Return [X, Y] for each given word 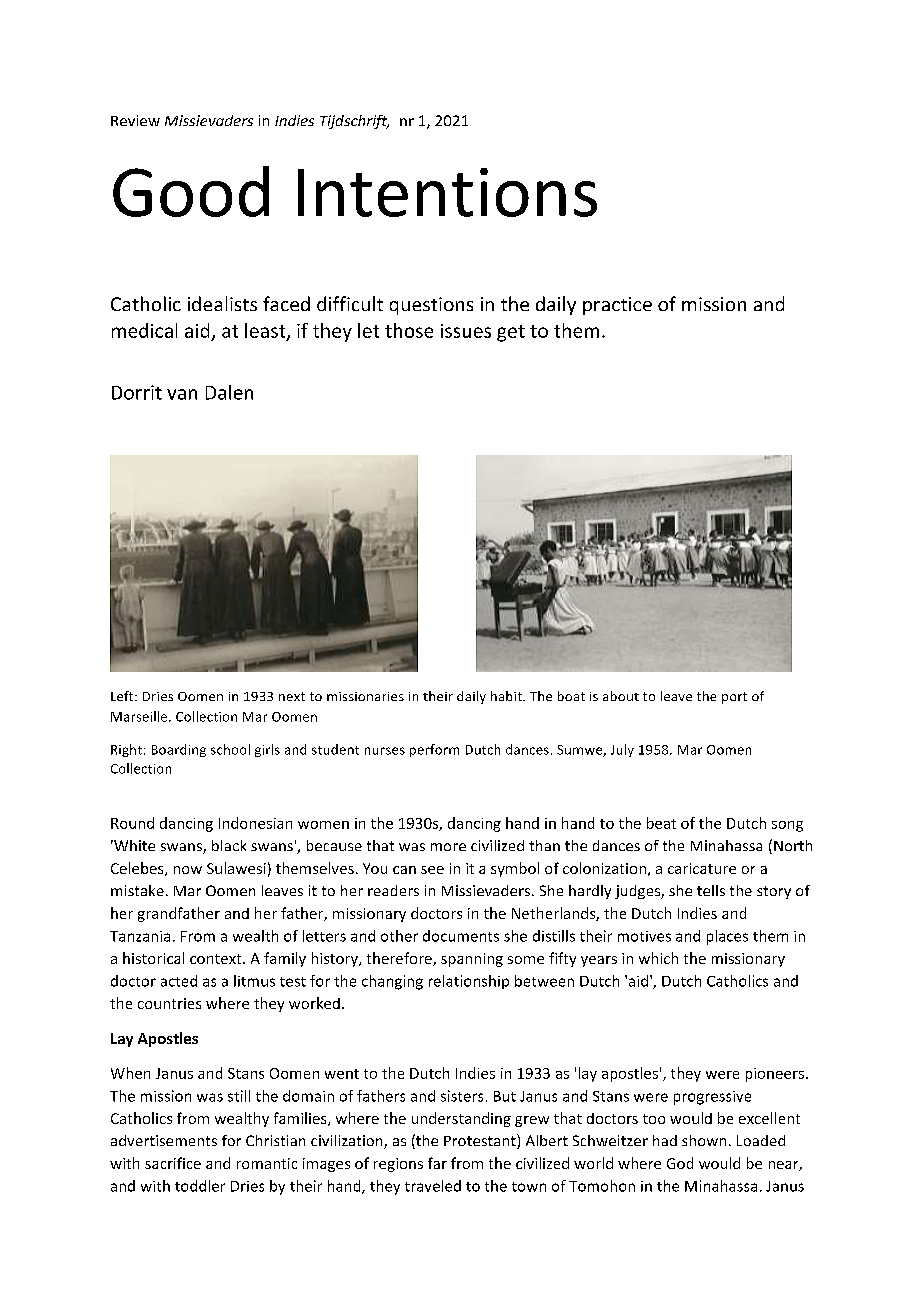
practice [617, 306]
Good [191, 191]
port [734, 698]
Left [123, 696]
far [437, 1163]
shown [704, 1140]
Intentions [447, 192]
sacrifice [173, 1163]
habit [507, 696]
